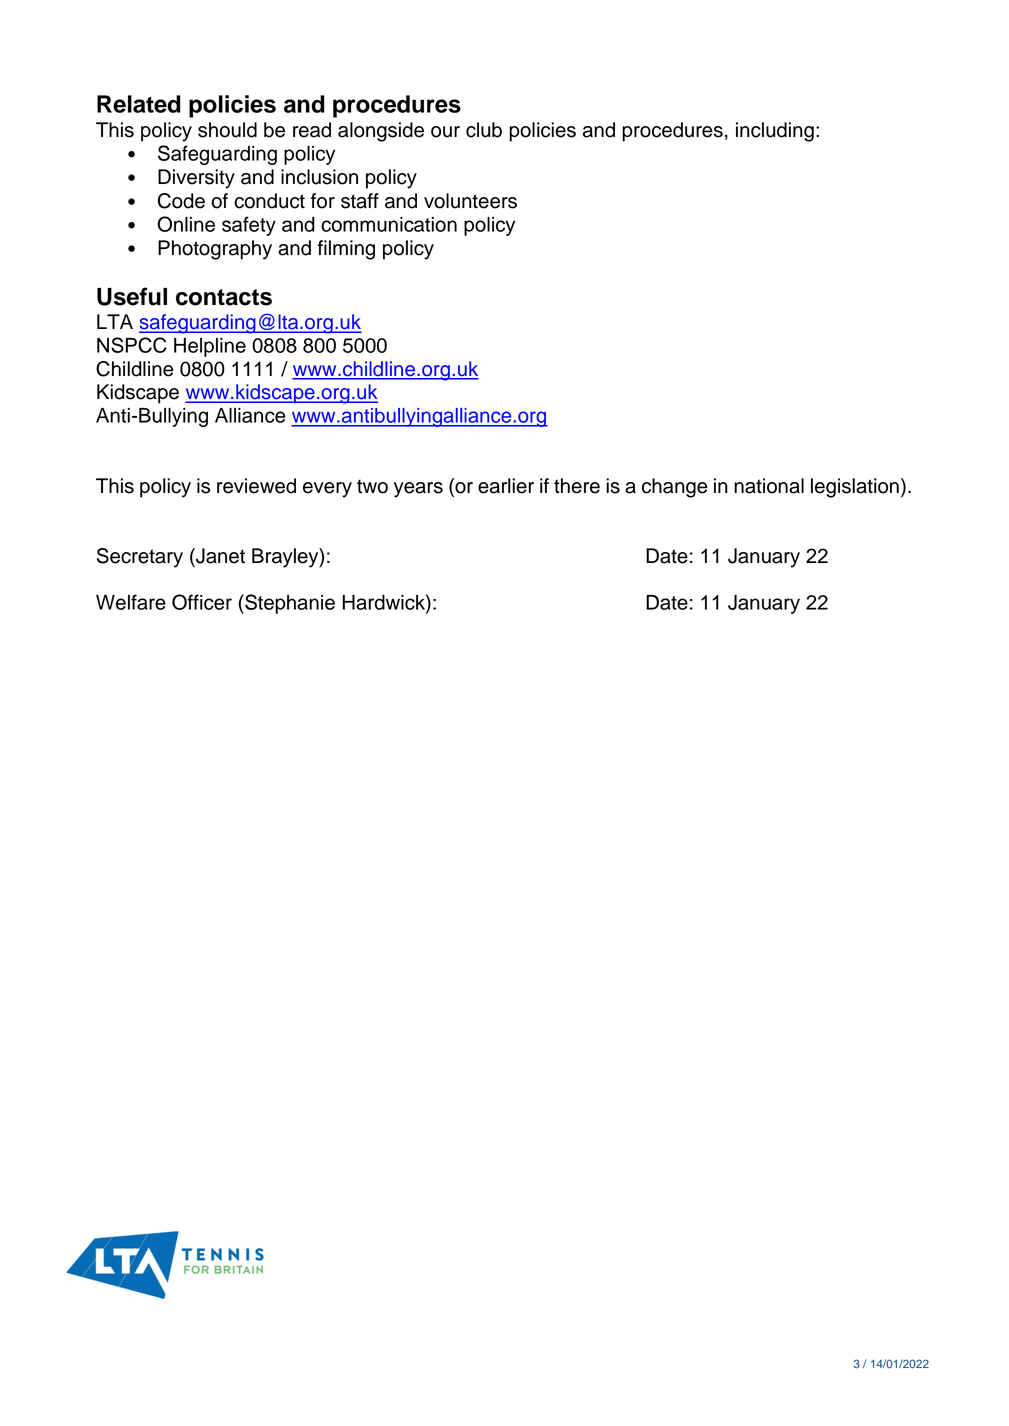 The width and height of the screenshot is (1009, 1426). I want to click on Officer, so click(202, 602).
